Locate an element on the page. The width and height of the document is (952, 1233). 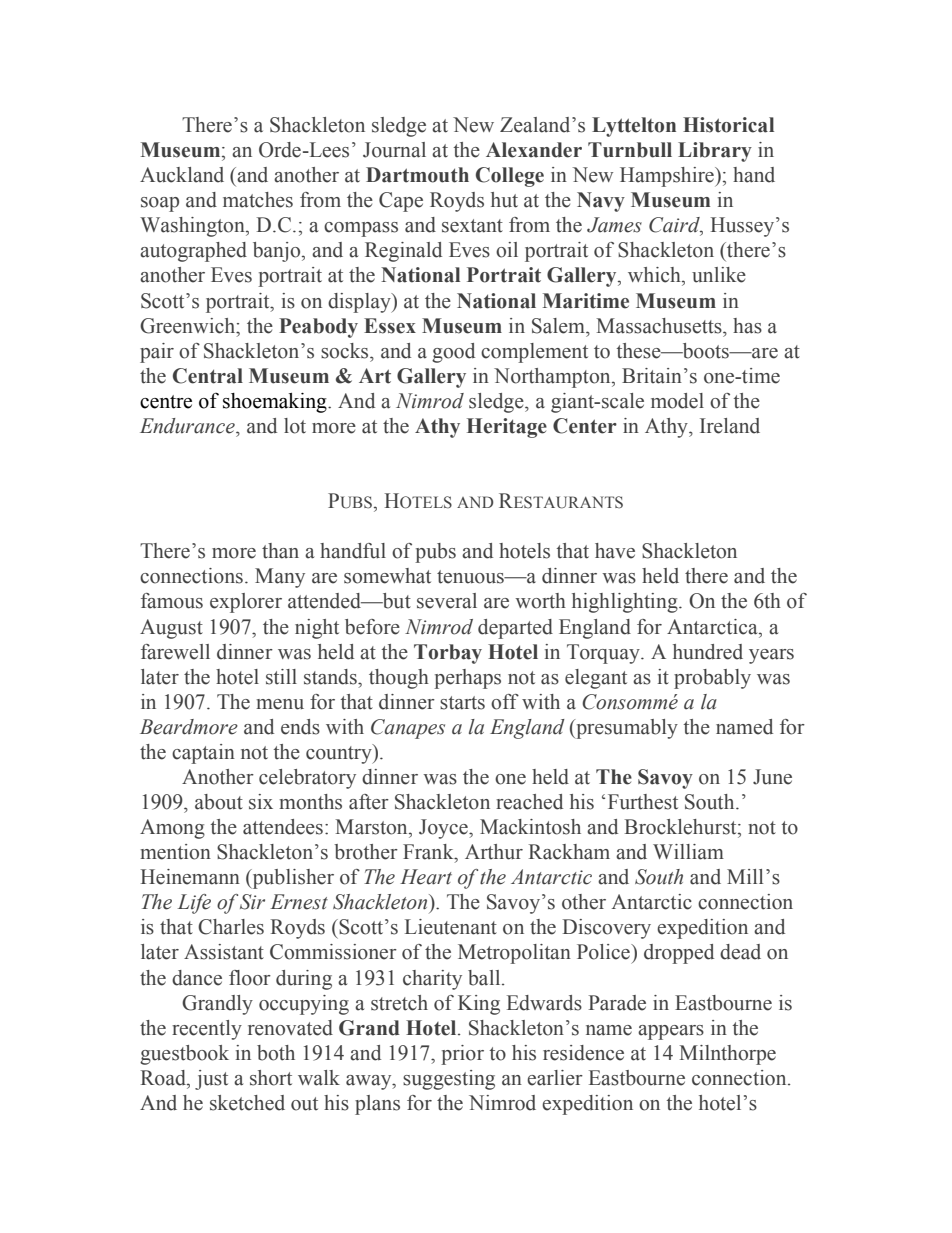
College is located at coordinates (510, 177).
